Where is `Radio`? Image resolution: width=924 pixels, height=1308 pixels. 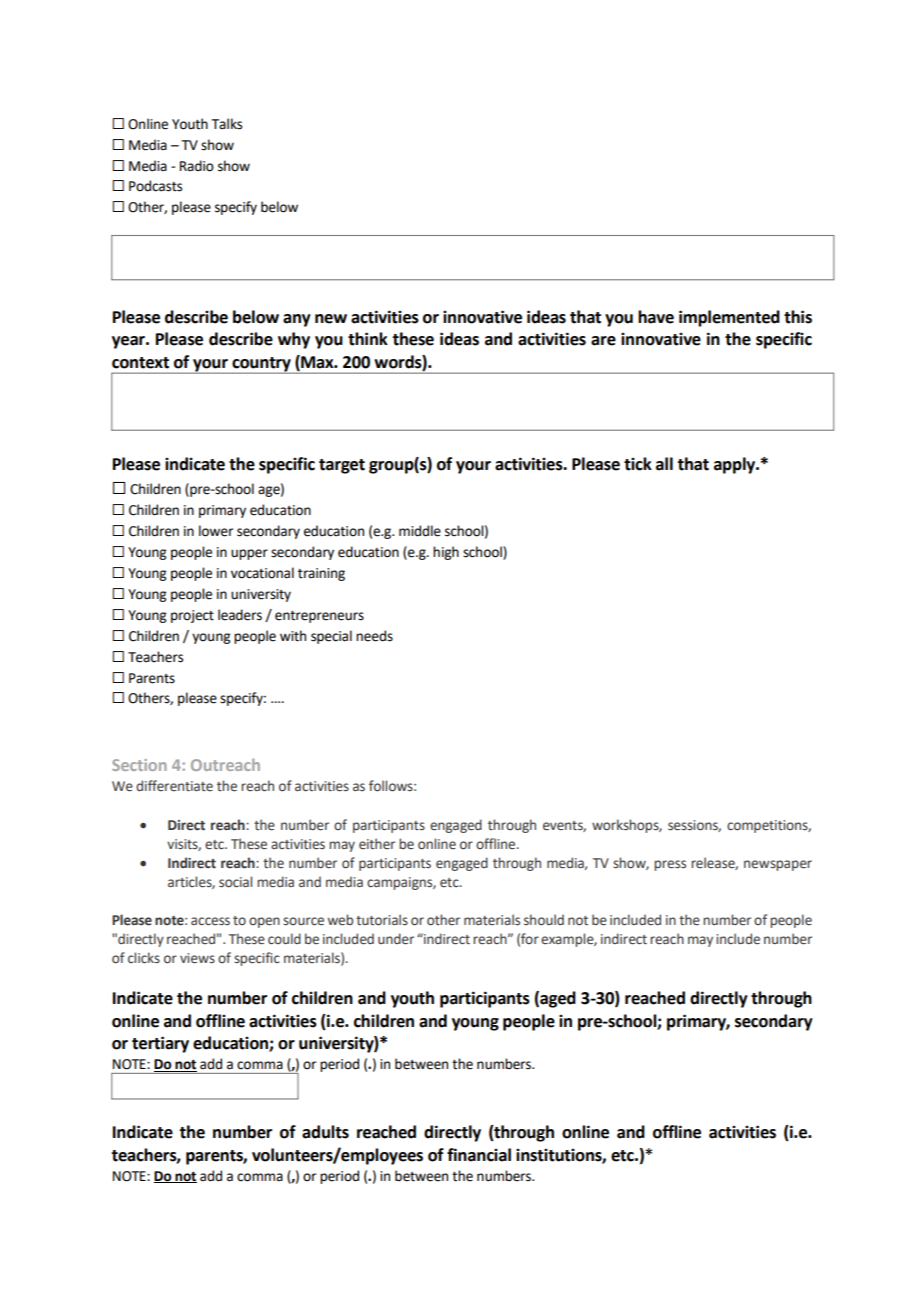
Radio is located at coordinates (197, 166).
